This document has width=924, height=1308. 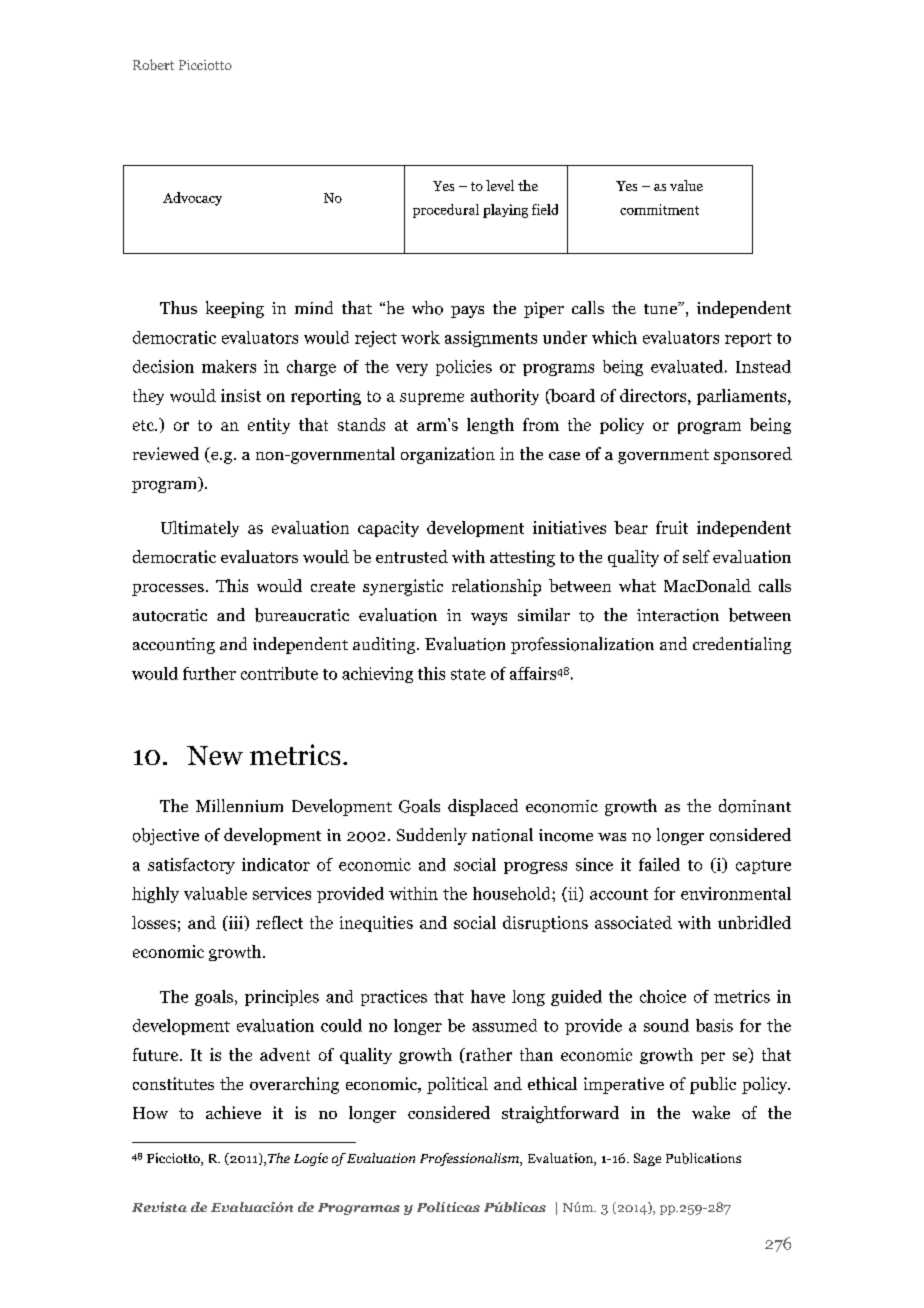 What do you see at coordinates (500, 185) in the document?
I see `level` at bounding box center [500, 185].
